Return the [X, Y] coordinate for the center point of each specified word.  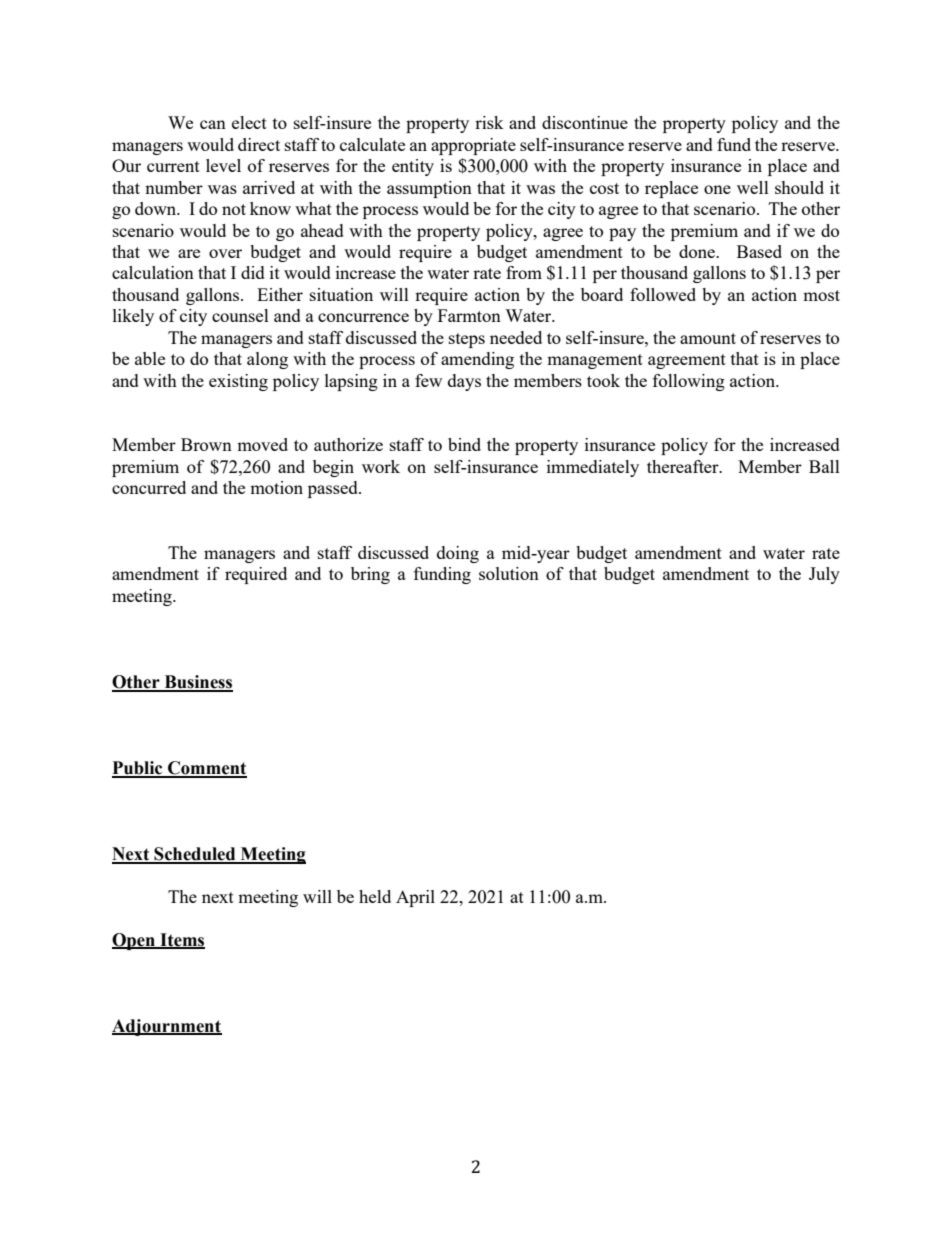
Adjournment [167, 1027]
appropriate [473, 146]
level [223, 165]
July [824, 575]
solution [509, 573]
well [753, 187]
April [415, 898]
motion [276, 487]
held [375, 896]
